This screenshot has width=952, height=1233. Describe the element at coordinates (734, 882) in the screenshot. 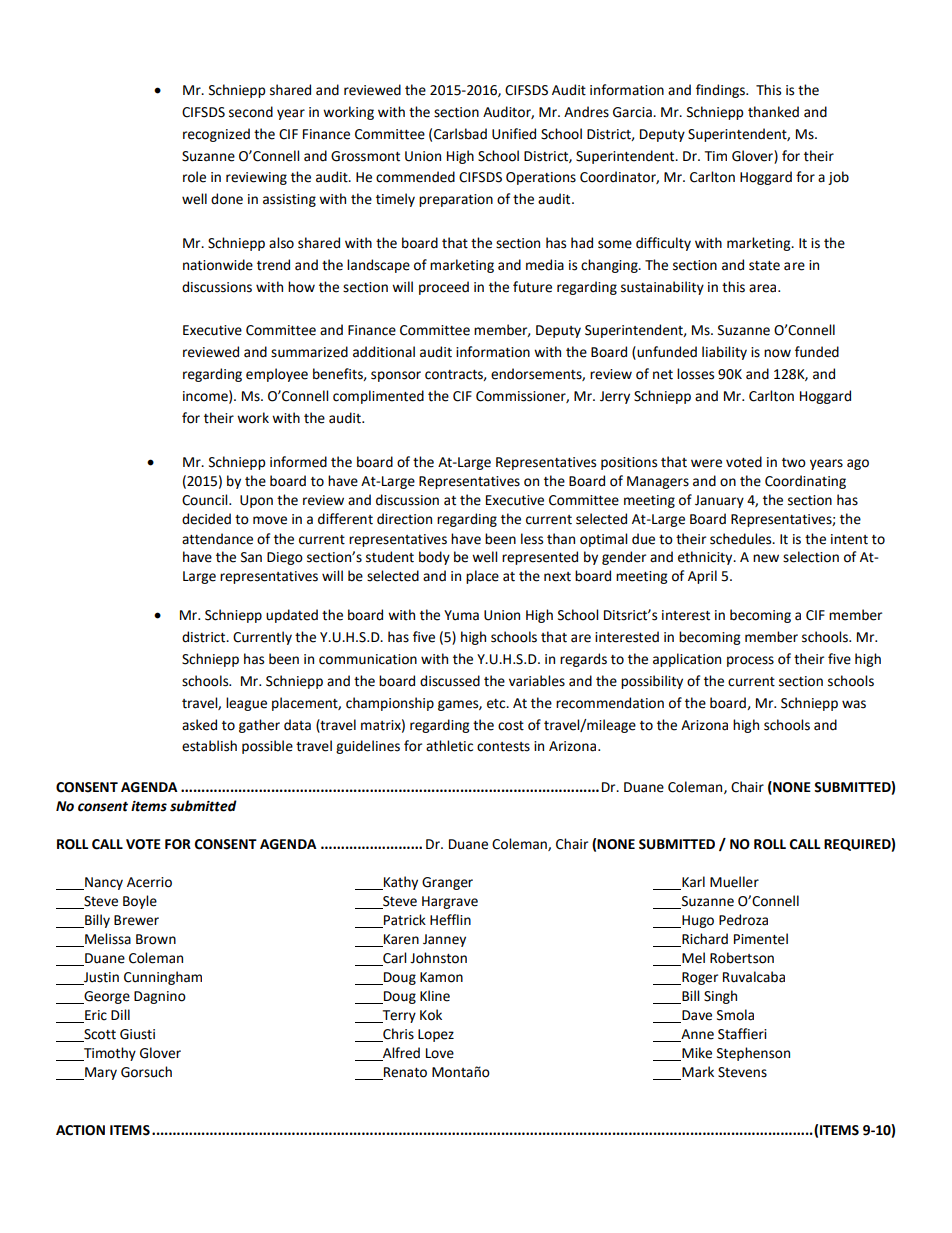

I see `Mueller` at that location.
